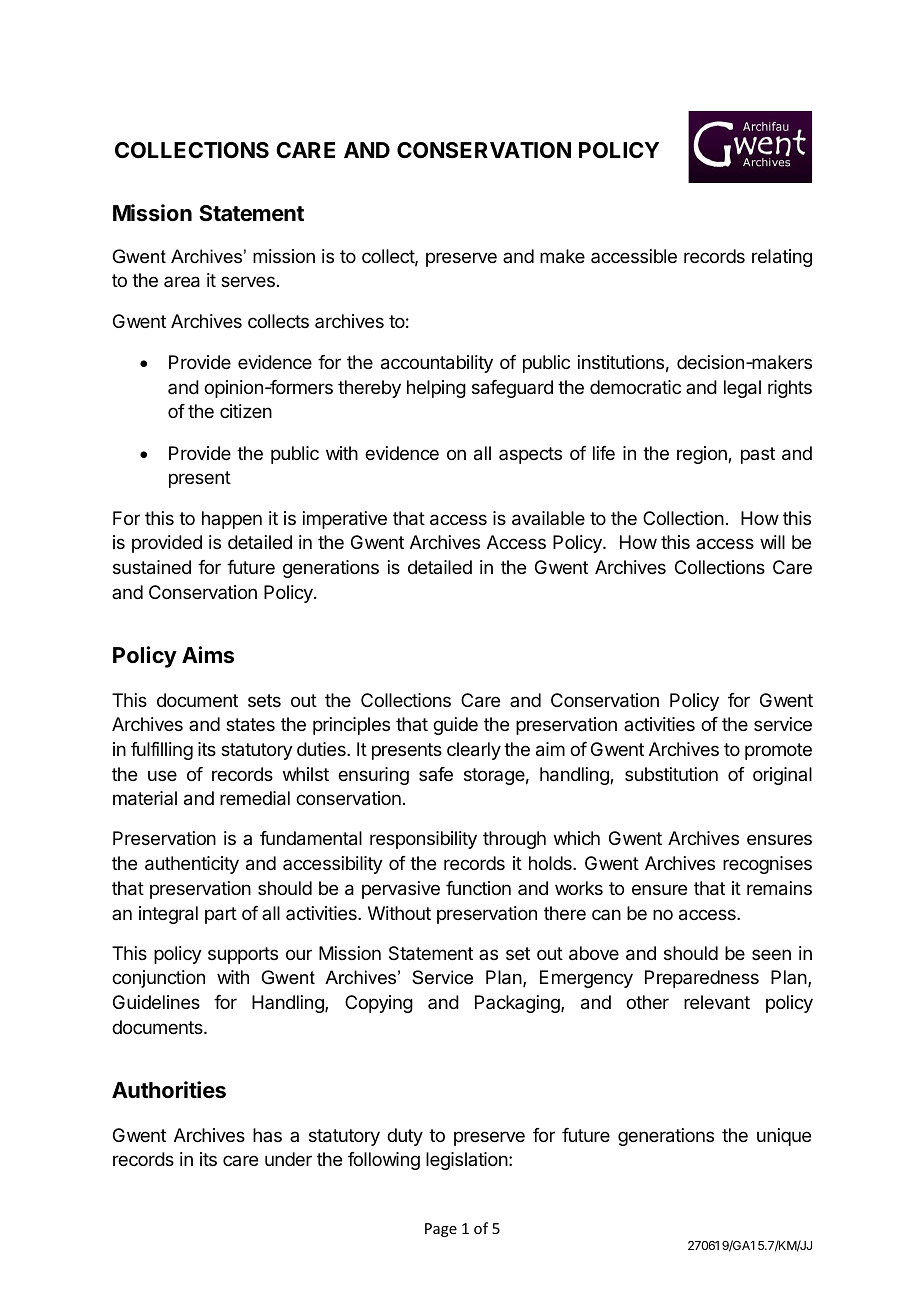 Image resolution: width=924 pixels, height=1308 pixels. What do you see at coordinates (548, 518) in the document?
I see `available` at bounding box center [548, 518].
